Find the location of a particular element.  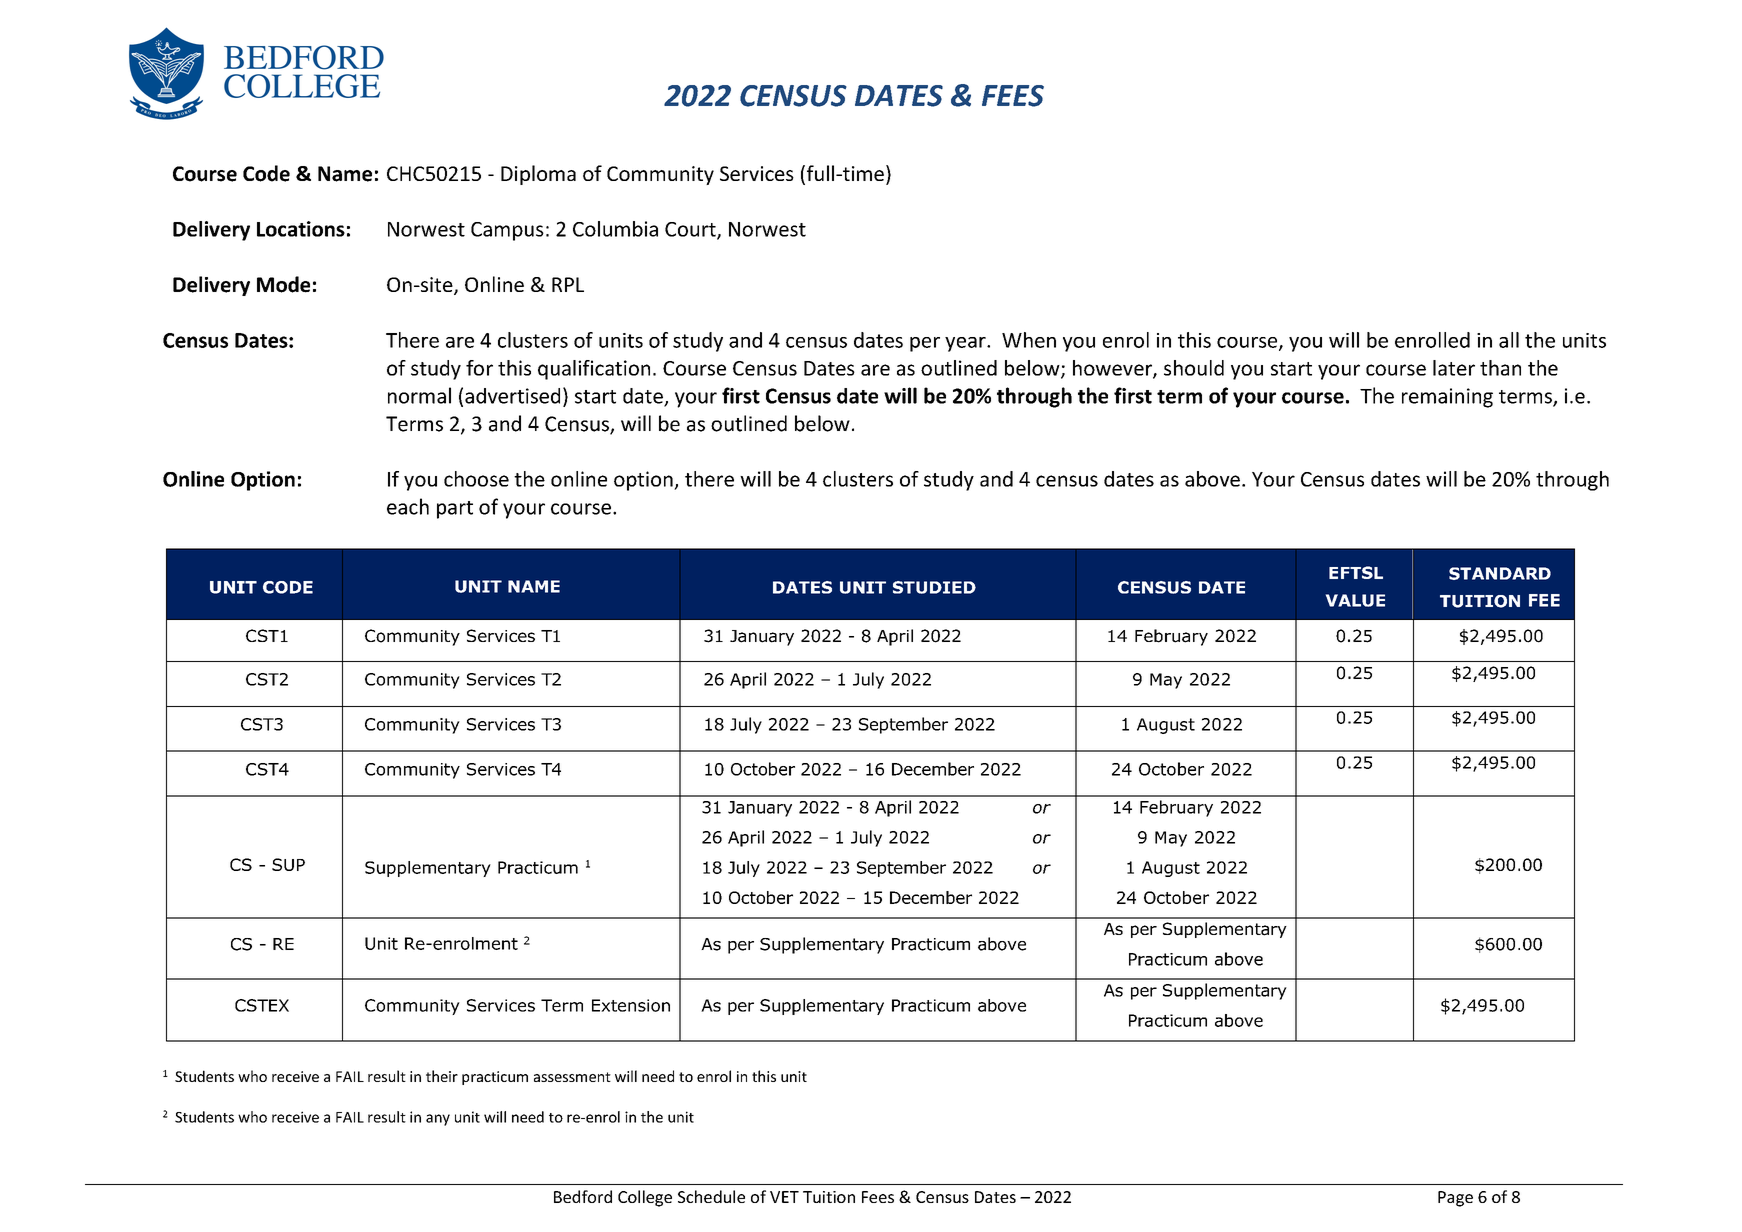

Campus is located at coordinates (507, 231).
